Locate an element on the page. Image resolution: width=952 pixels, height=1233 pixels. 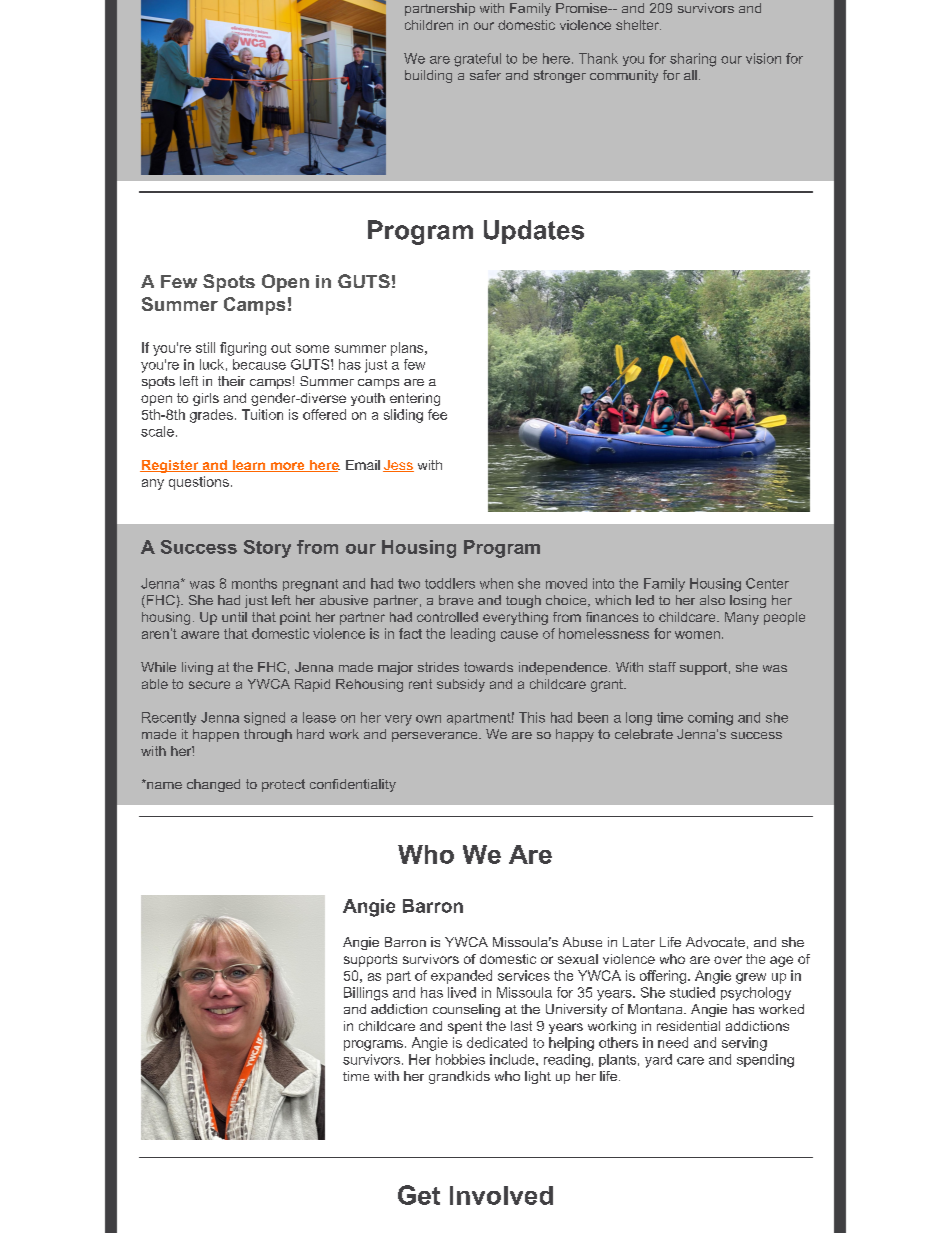
grateful is located at coordinates (477, 60).
